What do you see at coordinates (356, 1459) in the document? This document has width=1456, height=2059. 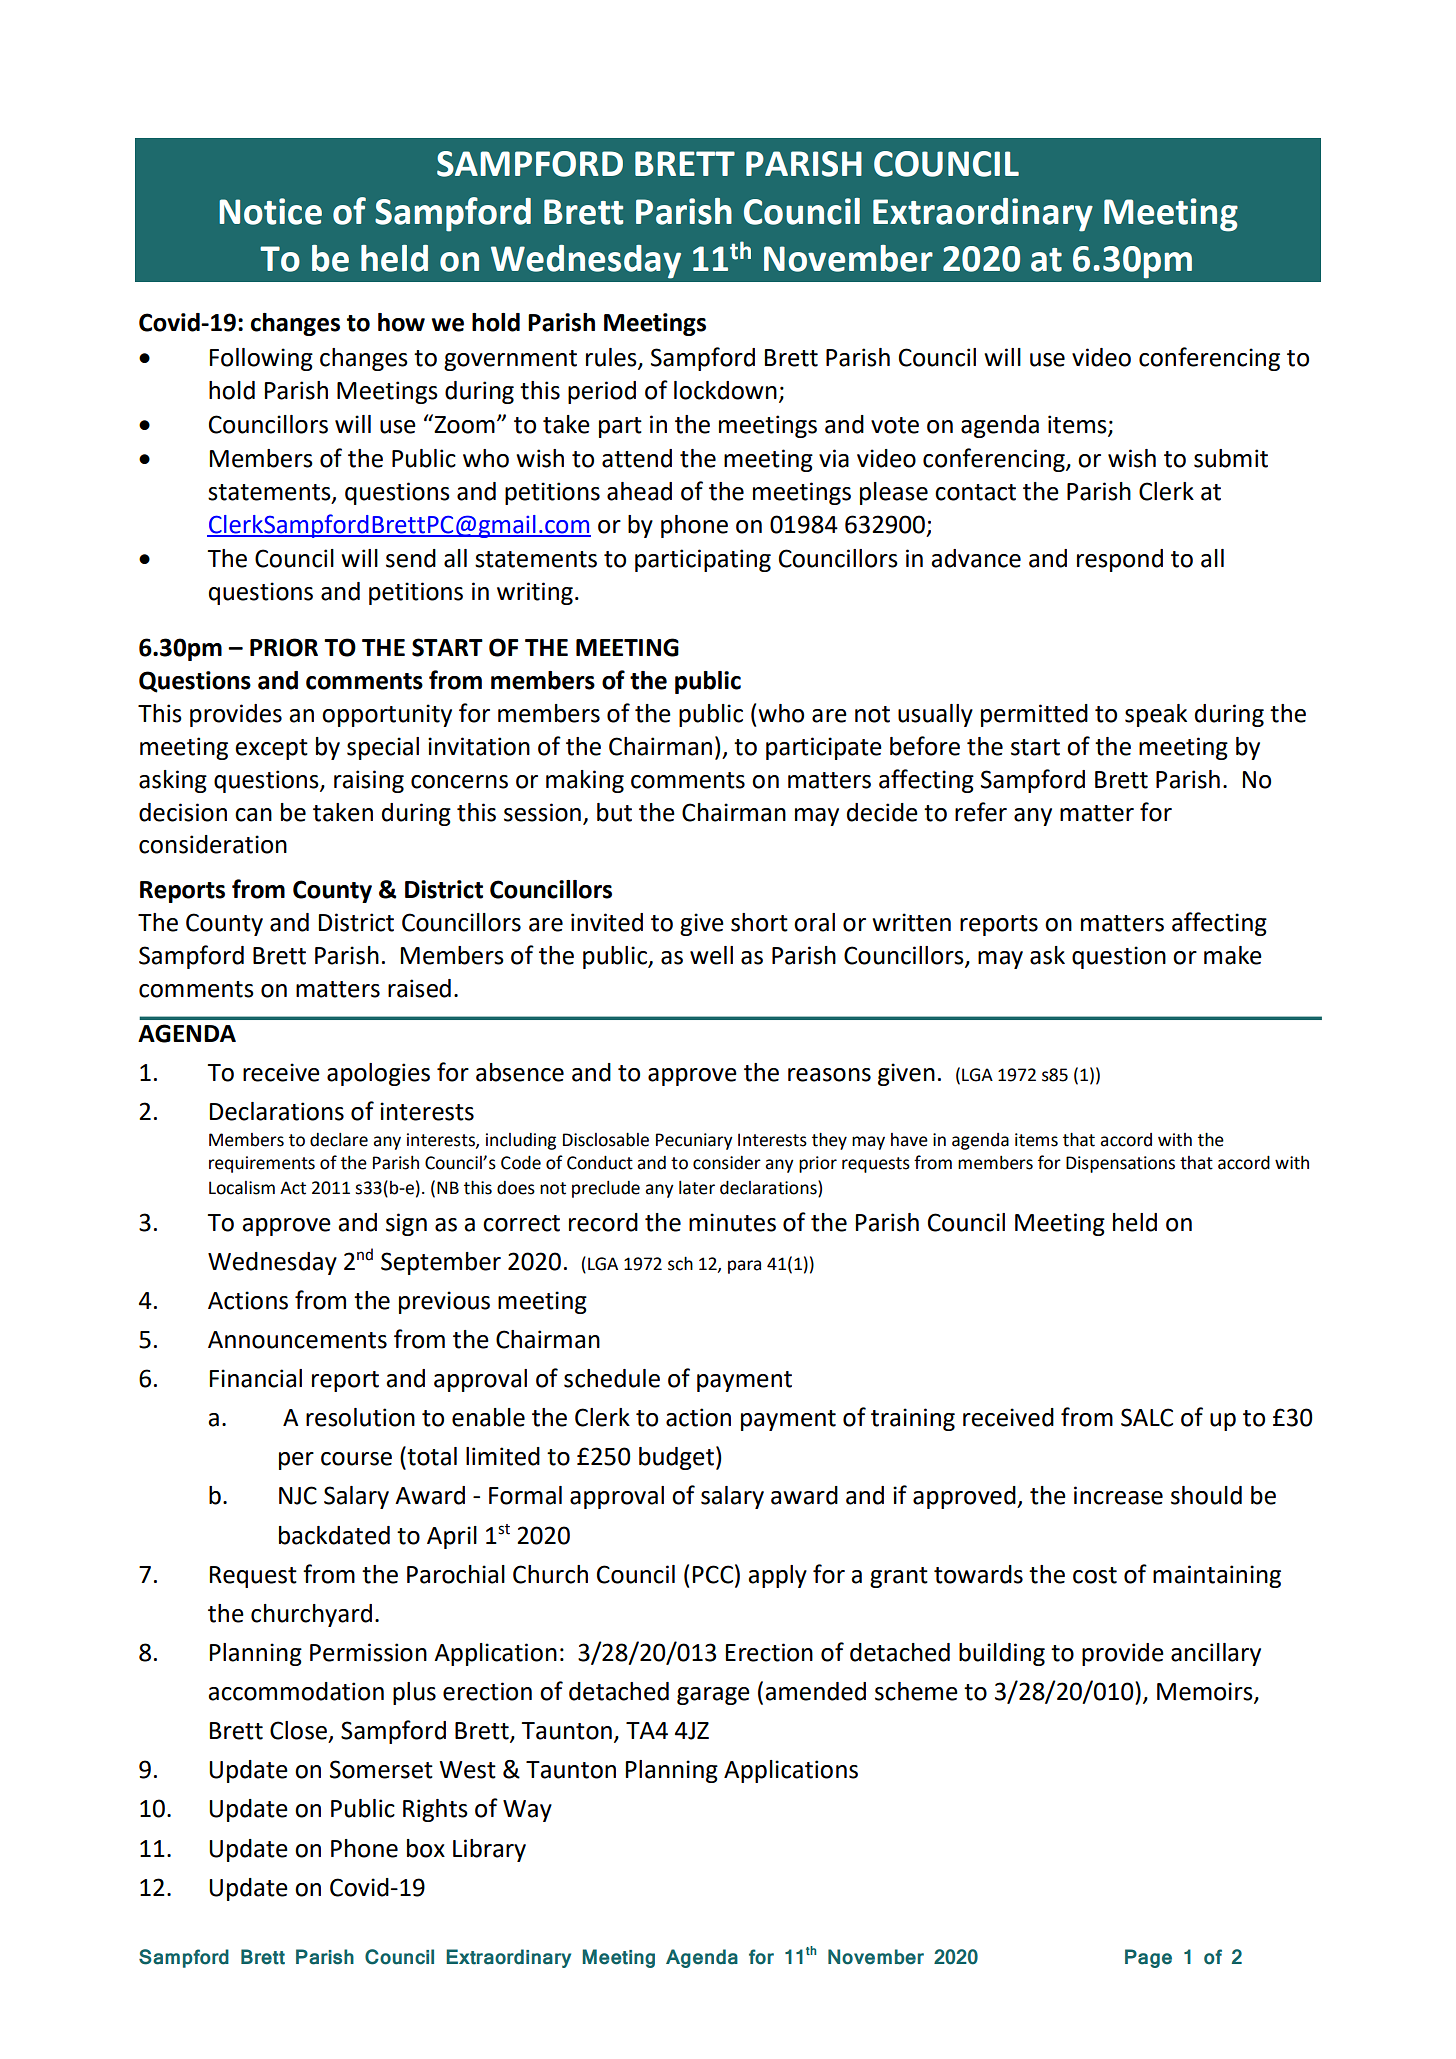 I see `course` at bounding box center [356, 1459].
